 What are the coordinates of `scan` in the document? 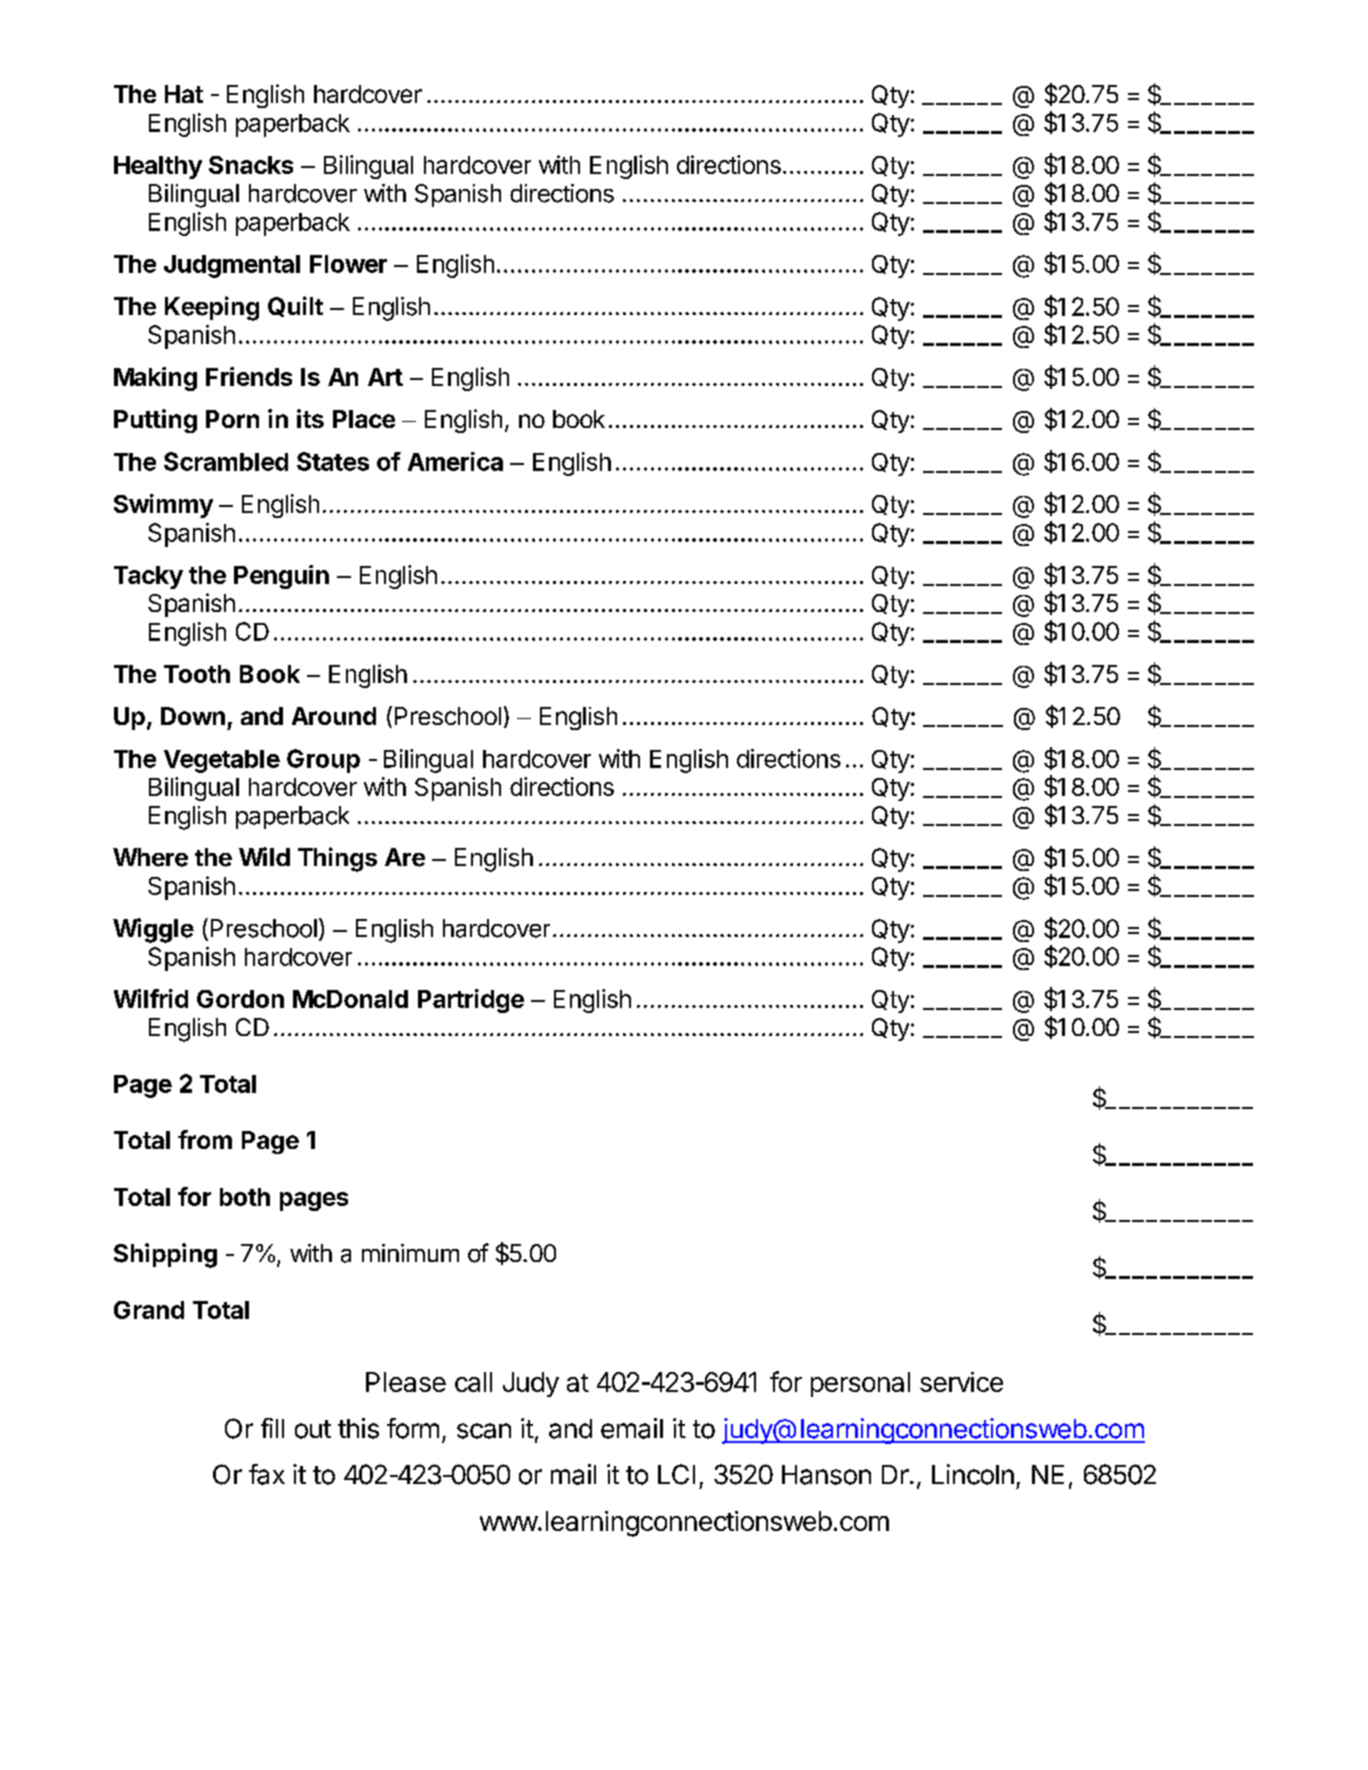 It's located at (484, 1431).
